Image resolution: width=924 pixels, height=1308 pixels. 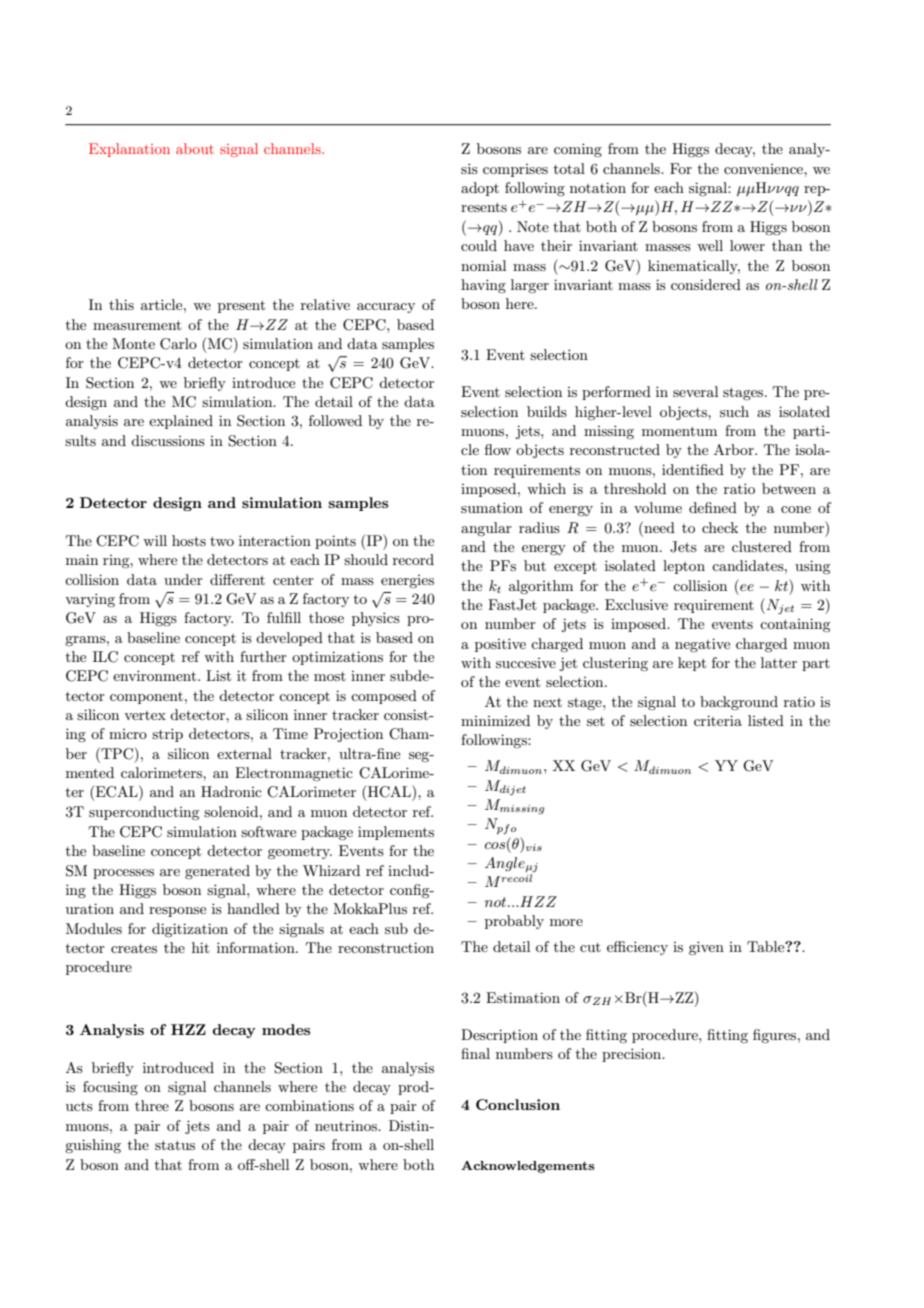 What do you see at coordinates (195, 148) in the screenshot?
I see `about` at bounding box center [195, 148].
